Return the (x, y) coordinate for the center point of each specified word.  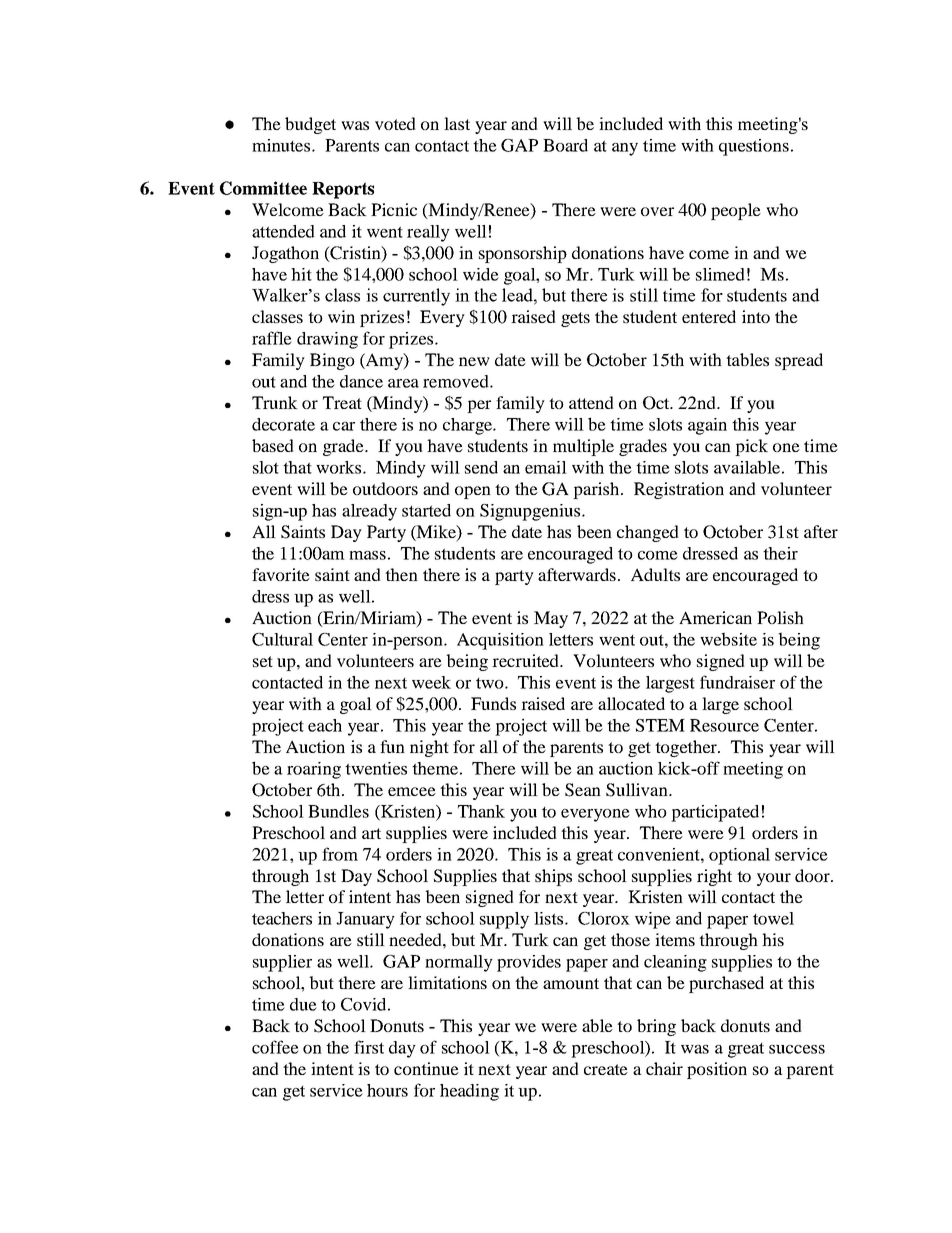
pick (751, 447)
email (546, 467)
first (369, 1047)
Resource (724, 725)
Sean (583, 790)
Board (565, 145)
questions (754, 147)
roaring (314, 770)
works (340, 467)
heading (469, 1092)
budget (310, 125)
